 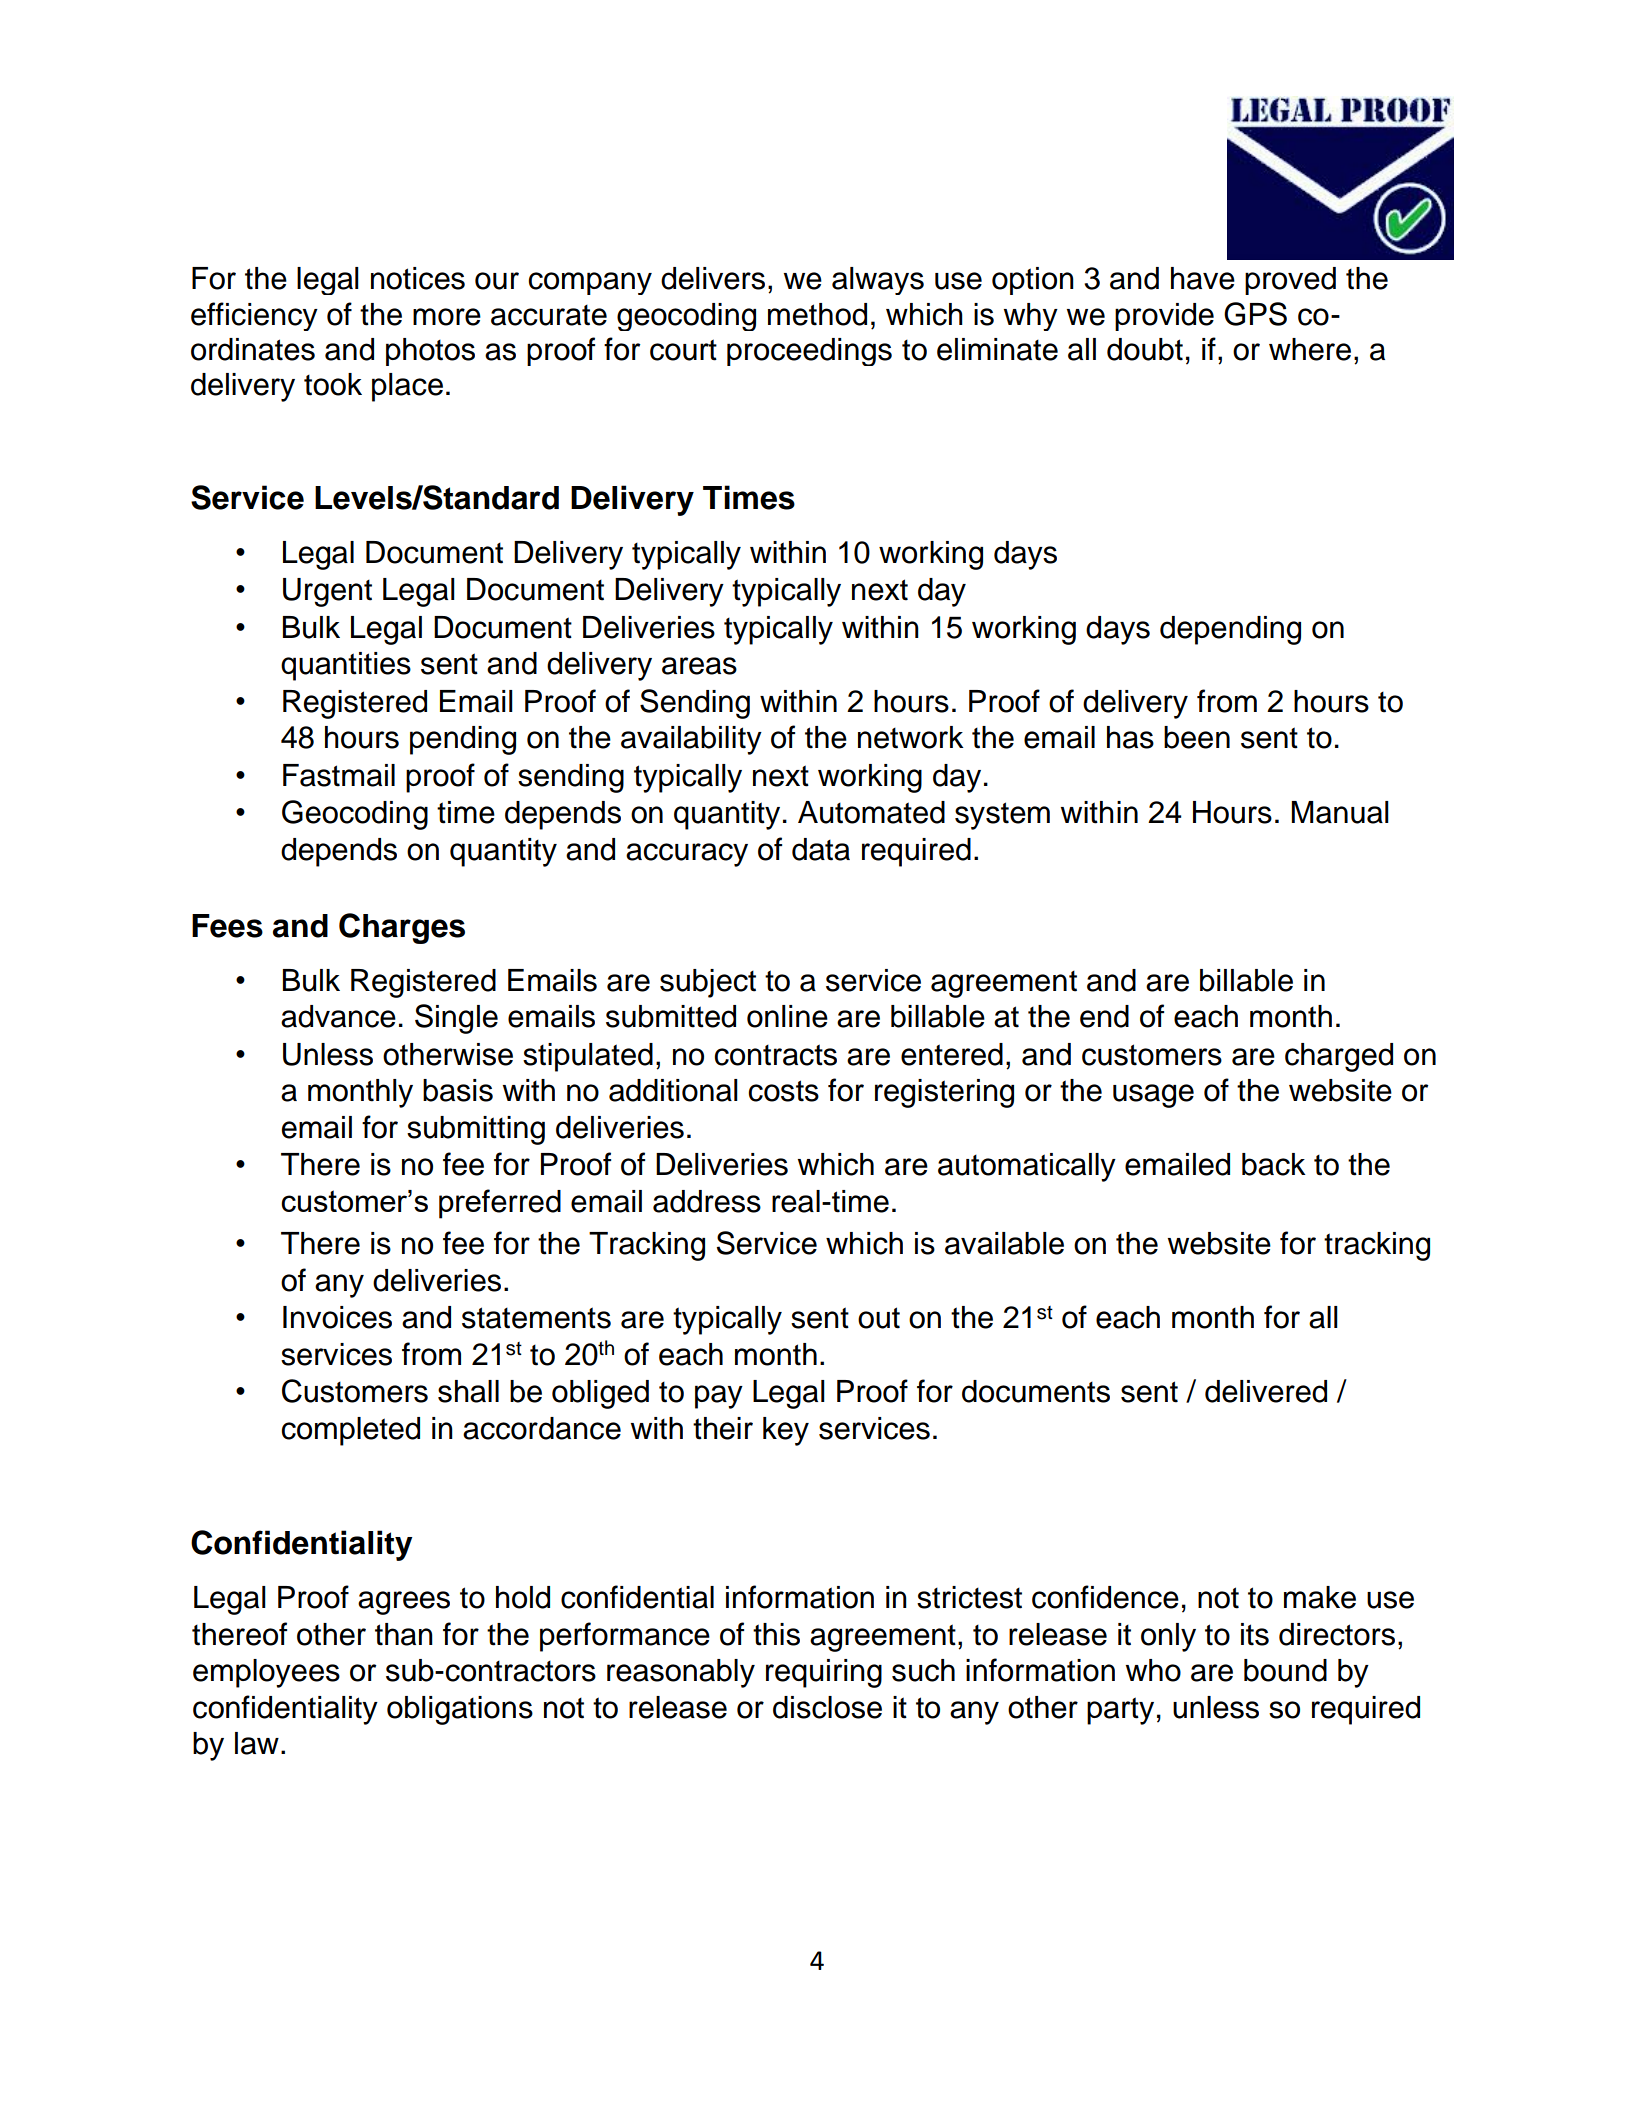 What do you see at coordinates (337, 1317) in the screenshot?
I see `Invoices` at bounding box center [337, 1317].
